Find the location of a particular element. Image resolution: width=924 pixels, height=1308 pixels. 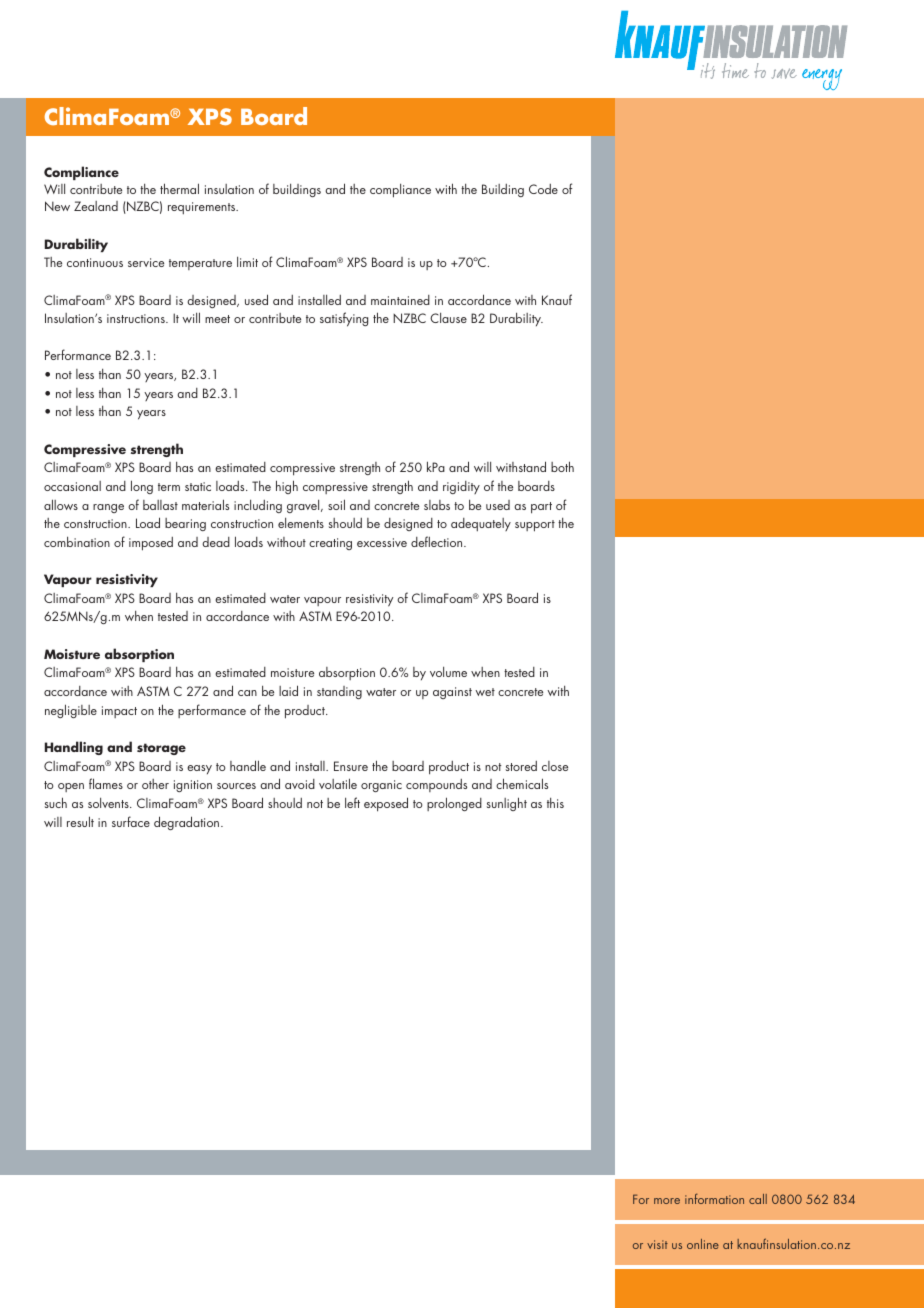

Zealand is located at coordinates (96, 206).
